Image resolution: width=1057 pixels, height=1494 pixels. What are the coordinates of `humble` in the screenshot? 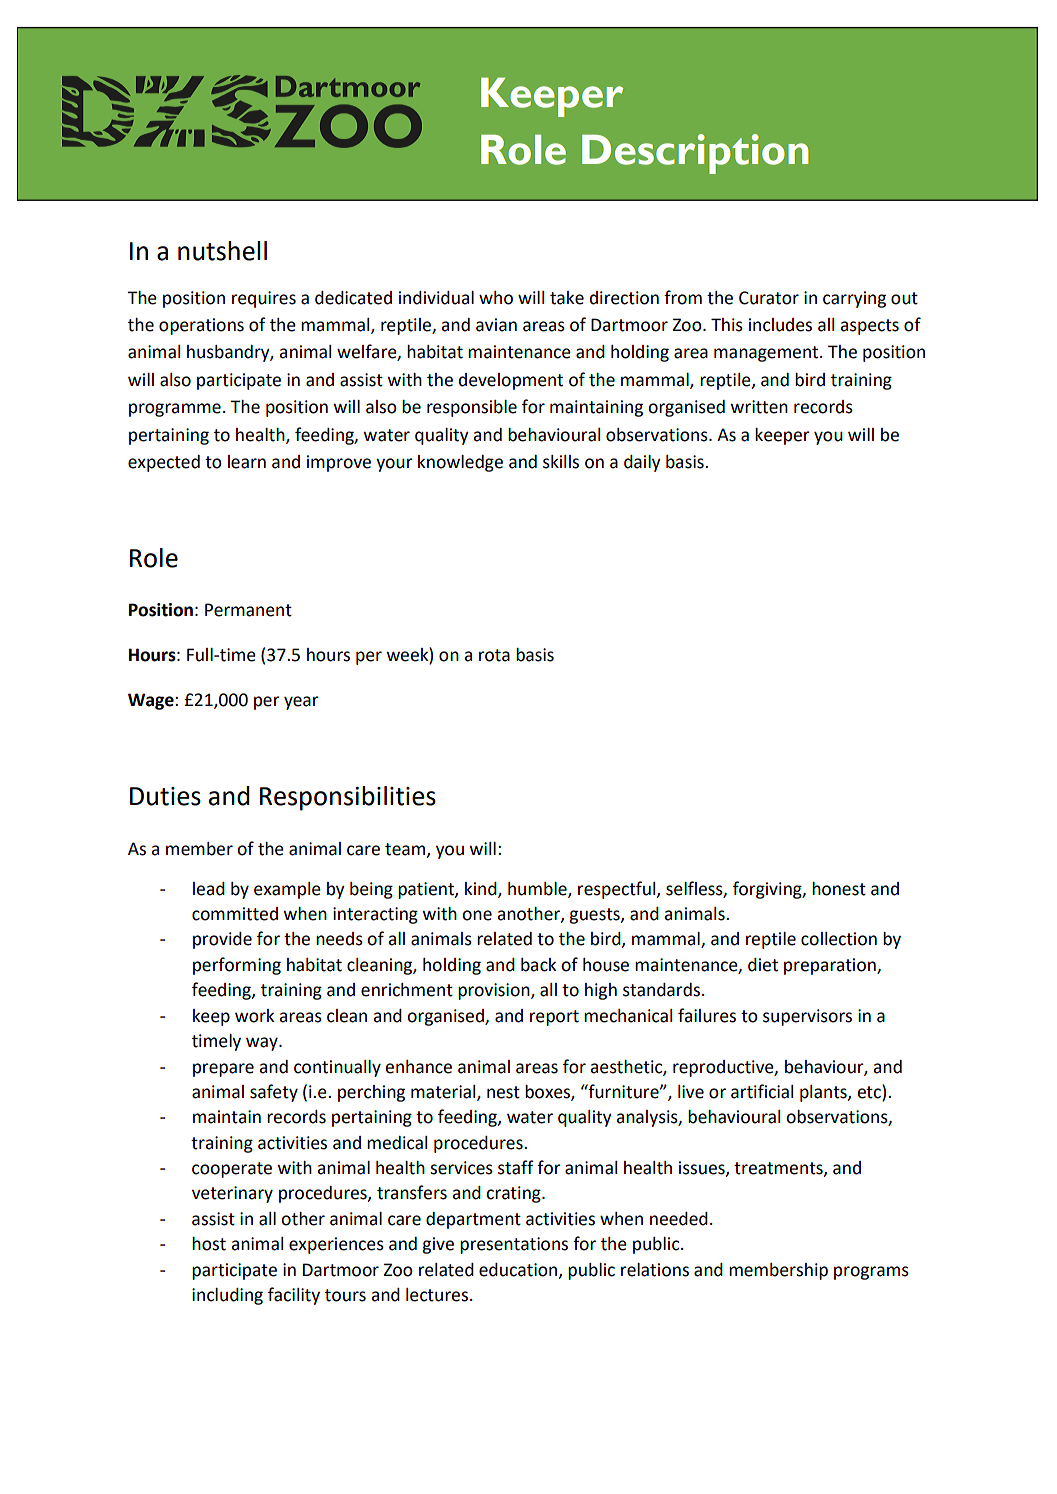 It's located at (538, 889).
